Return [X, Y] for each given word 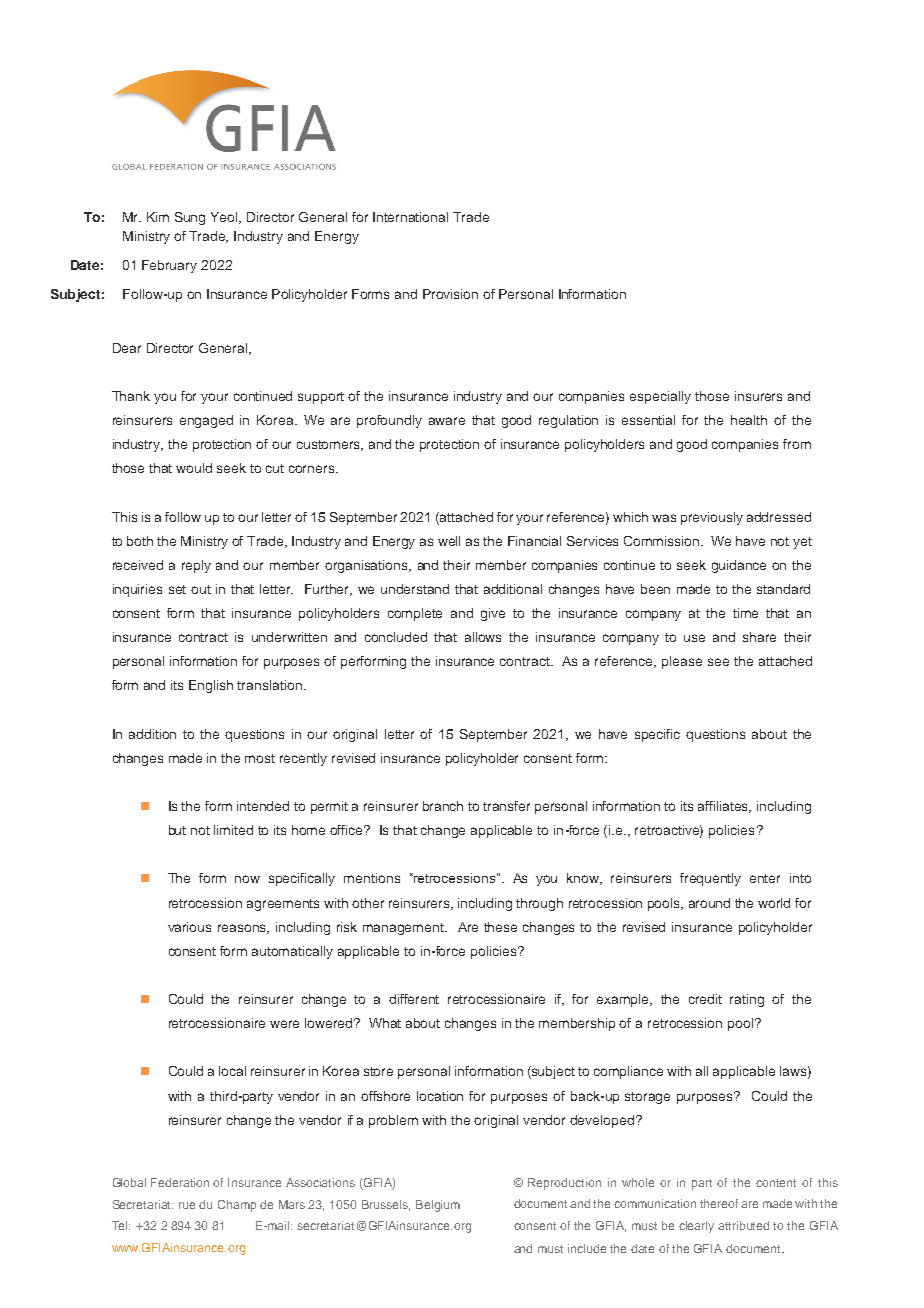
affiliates [724, 807]
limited [233, 830]
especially [660, 397]
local [232, 1071]
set [177, 589]
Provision [450, 294]
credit [705, 999]
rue [187, 1205]
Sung [190, 218]
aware [447, 421]
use [694, 638]
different [414, 999]
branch [443, 806]
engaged [206, 421]
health [749, 420]
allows [483, 637]
